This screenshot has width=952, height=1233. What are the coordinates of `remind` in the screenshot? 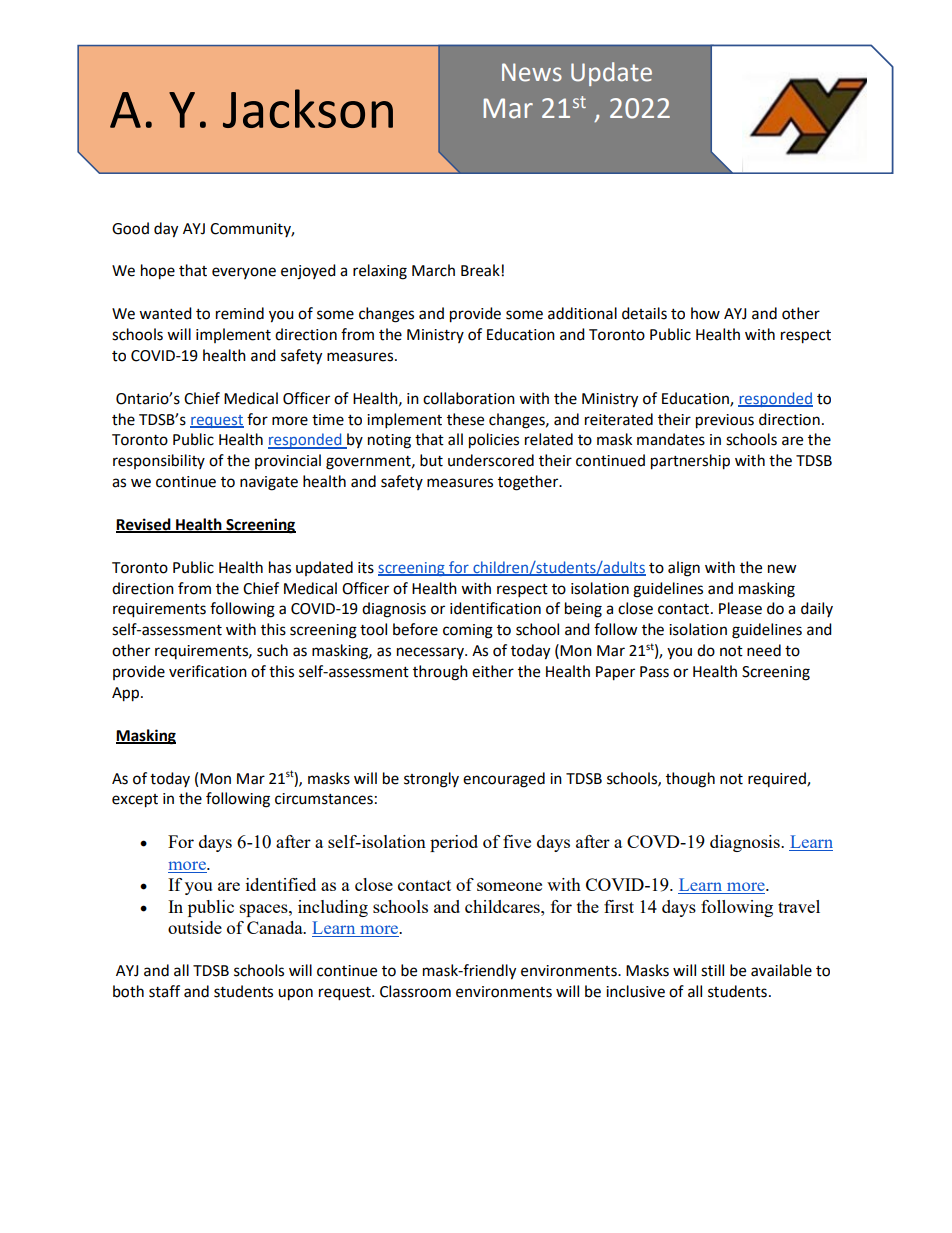 It's located at (240, 313).
